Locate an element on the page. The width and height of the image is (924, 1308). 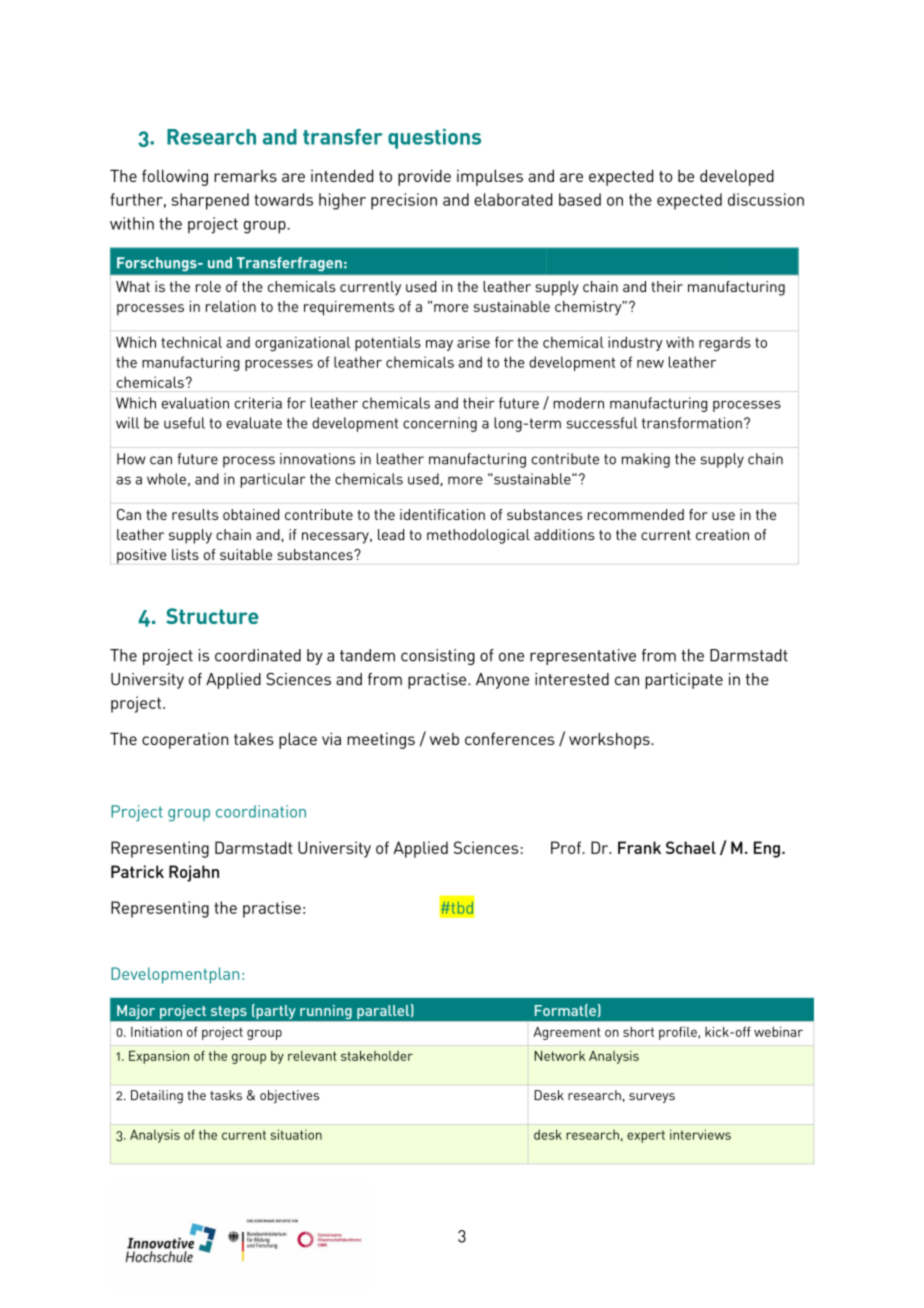
stakeholder is located at coordinates (377, 1056).
